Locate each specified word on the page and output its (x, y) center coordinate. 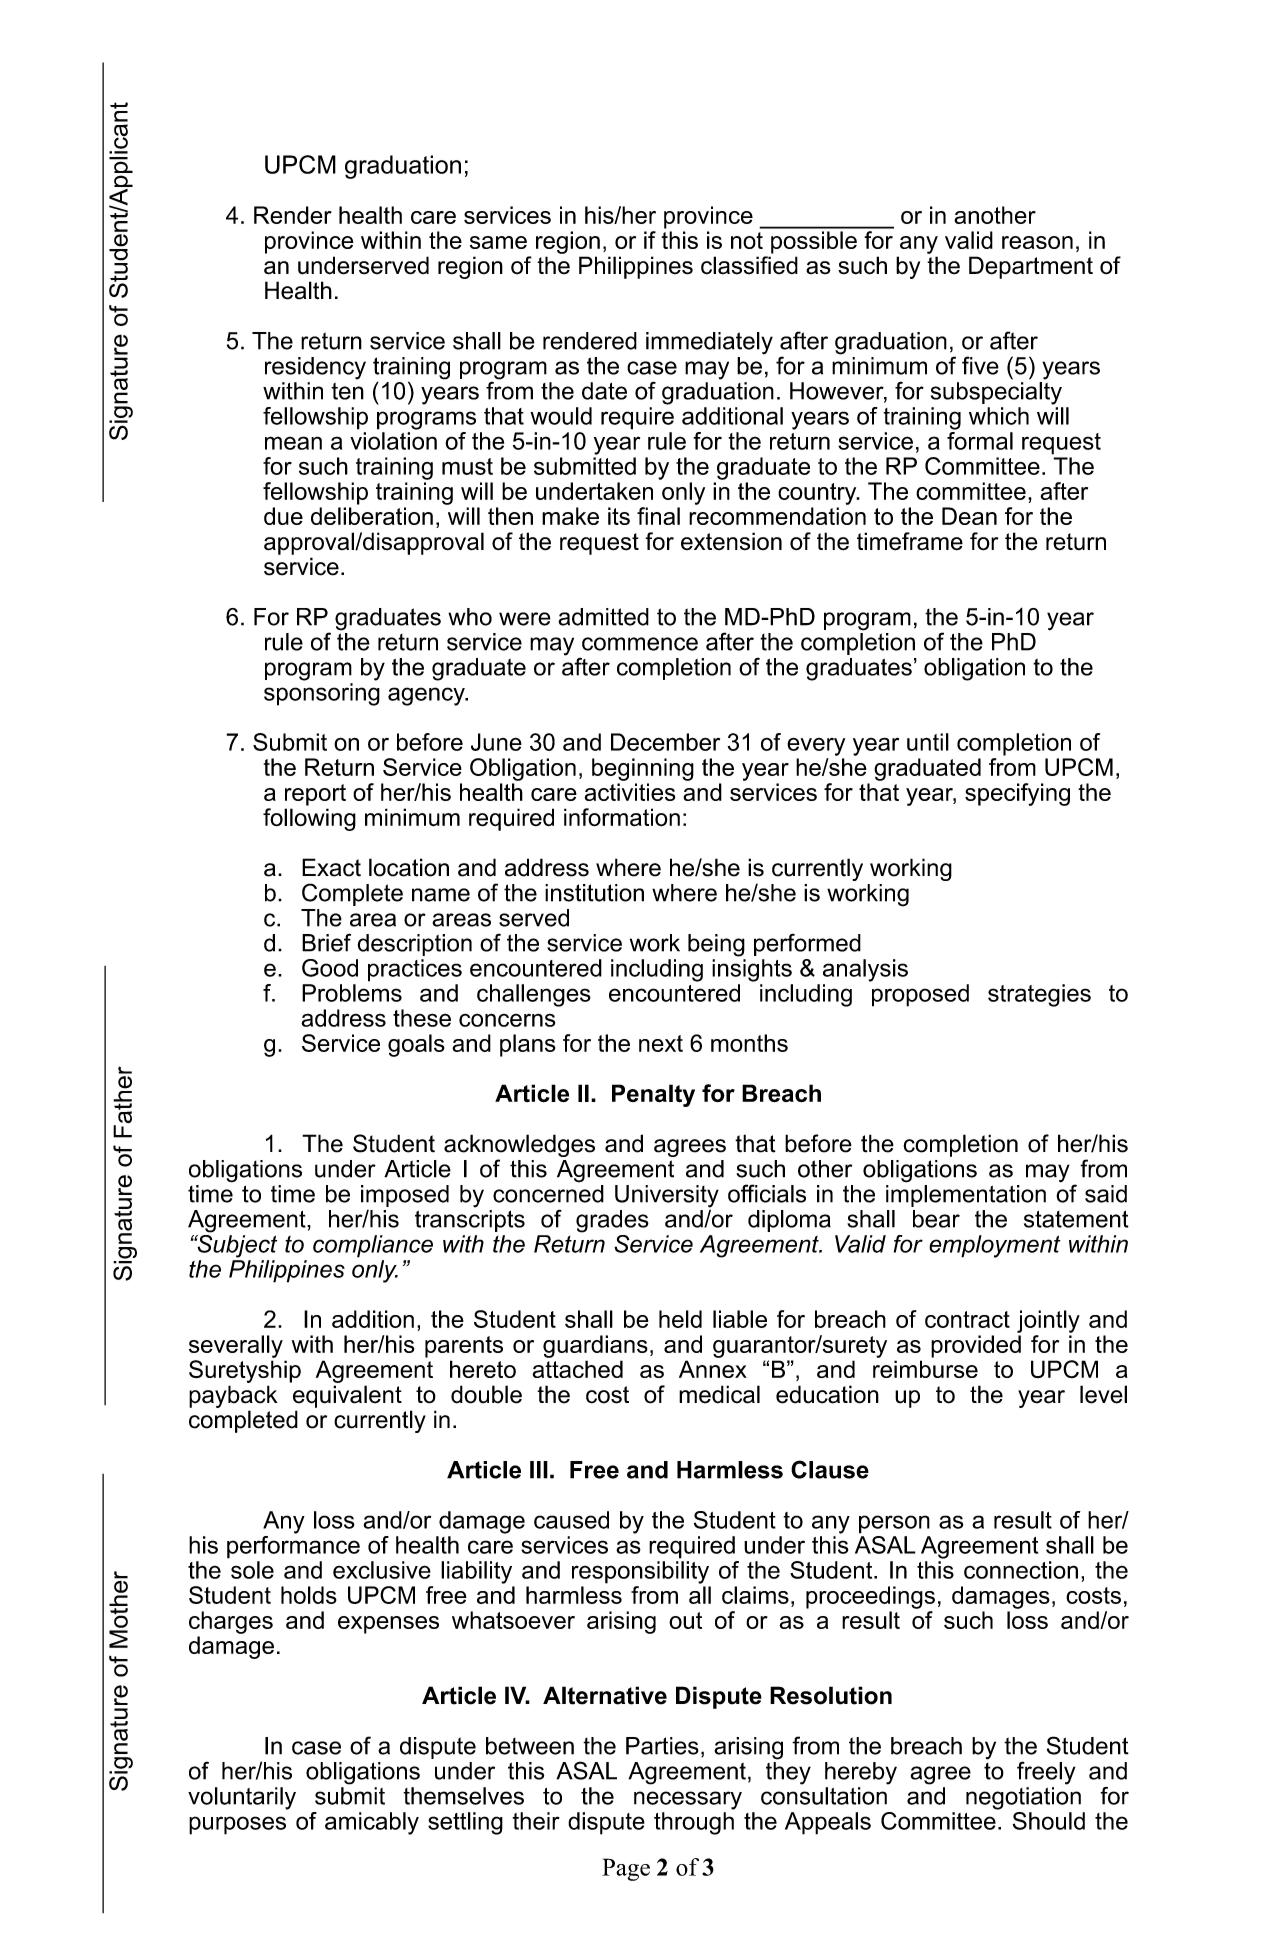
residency (315, 368)
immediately (709, 343)
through (694, 1823)
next (661, 1043)
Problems (352, 993)
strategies (1039, 995)
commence (640, 644)
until (928, 742)
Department (1031, 267)
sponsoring (322, 694)
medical (719, 1394)
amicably (372, 1823)
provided (976, 1346)
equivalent (347, 1396)
